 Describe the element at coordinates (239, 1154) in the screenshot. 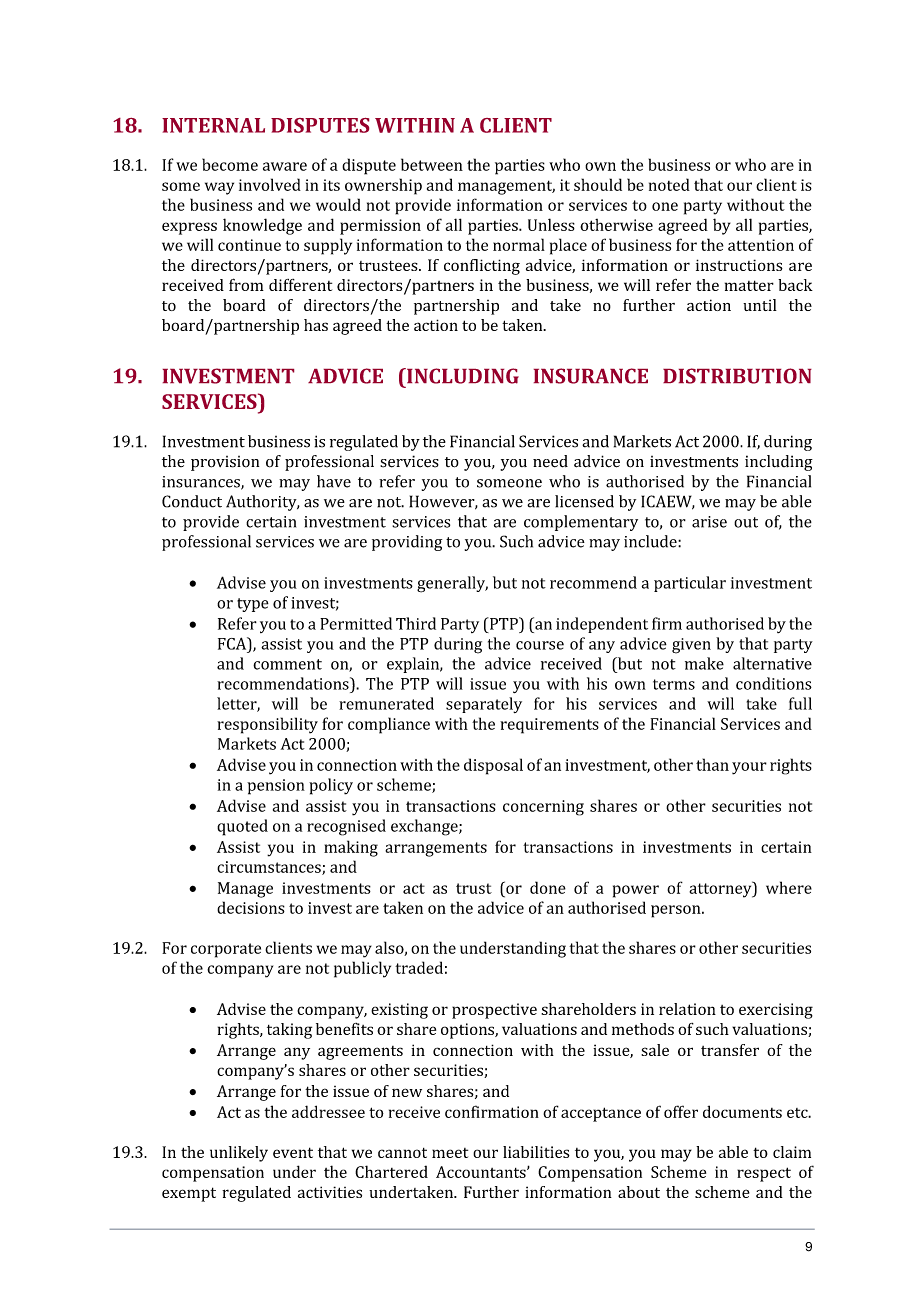

I see `unlikely` at that location.
